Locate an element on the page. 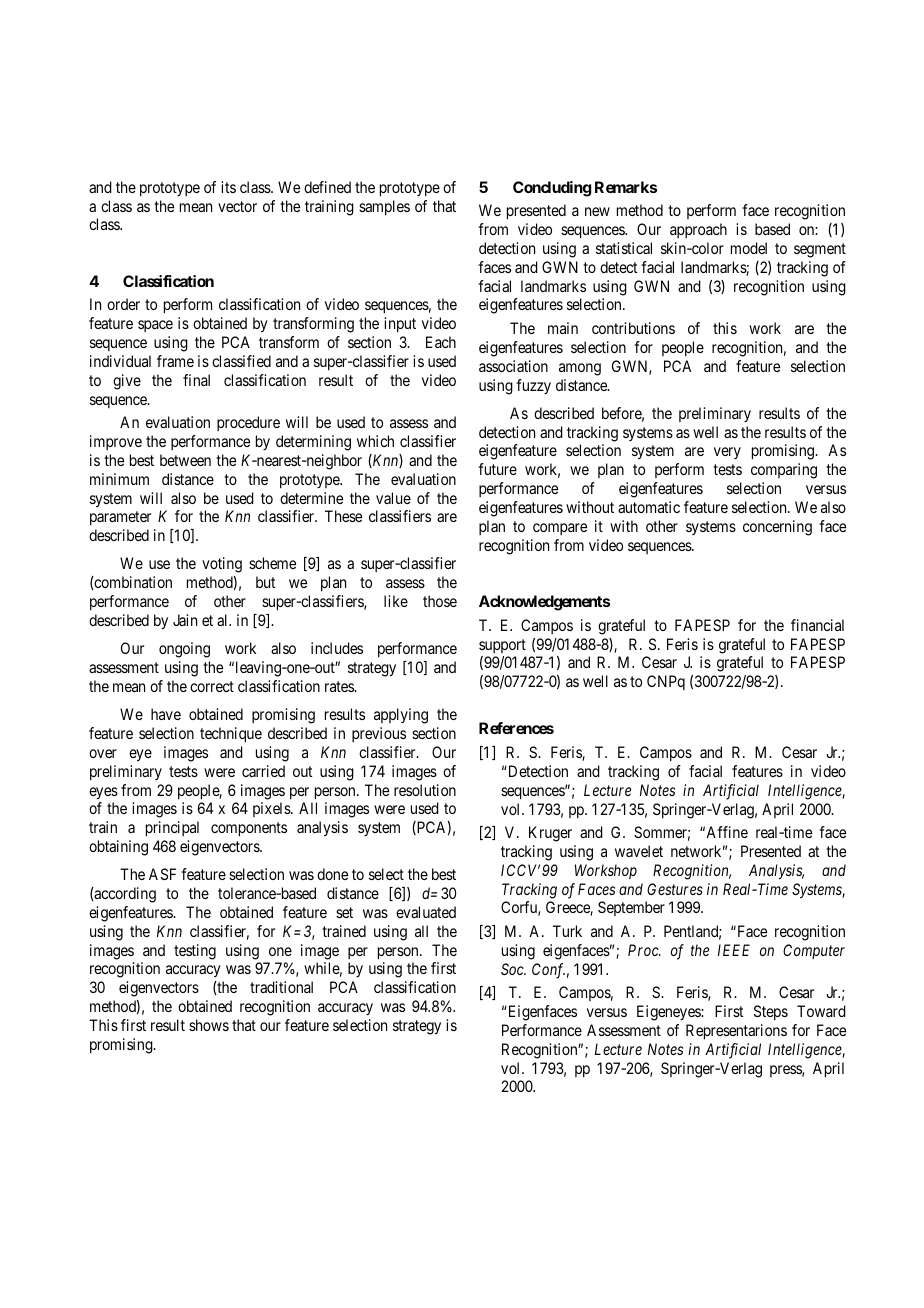 The image size is (924, 1308). Conf is located at coordinates (548, 971).
